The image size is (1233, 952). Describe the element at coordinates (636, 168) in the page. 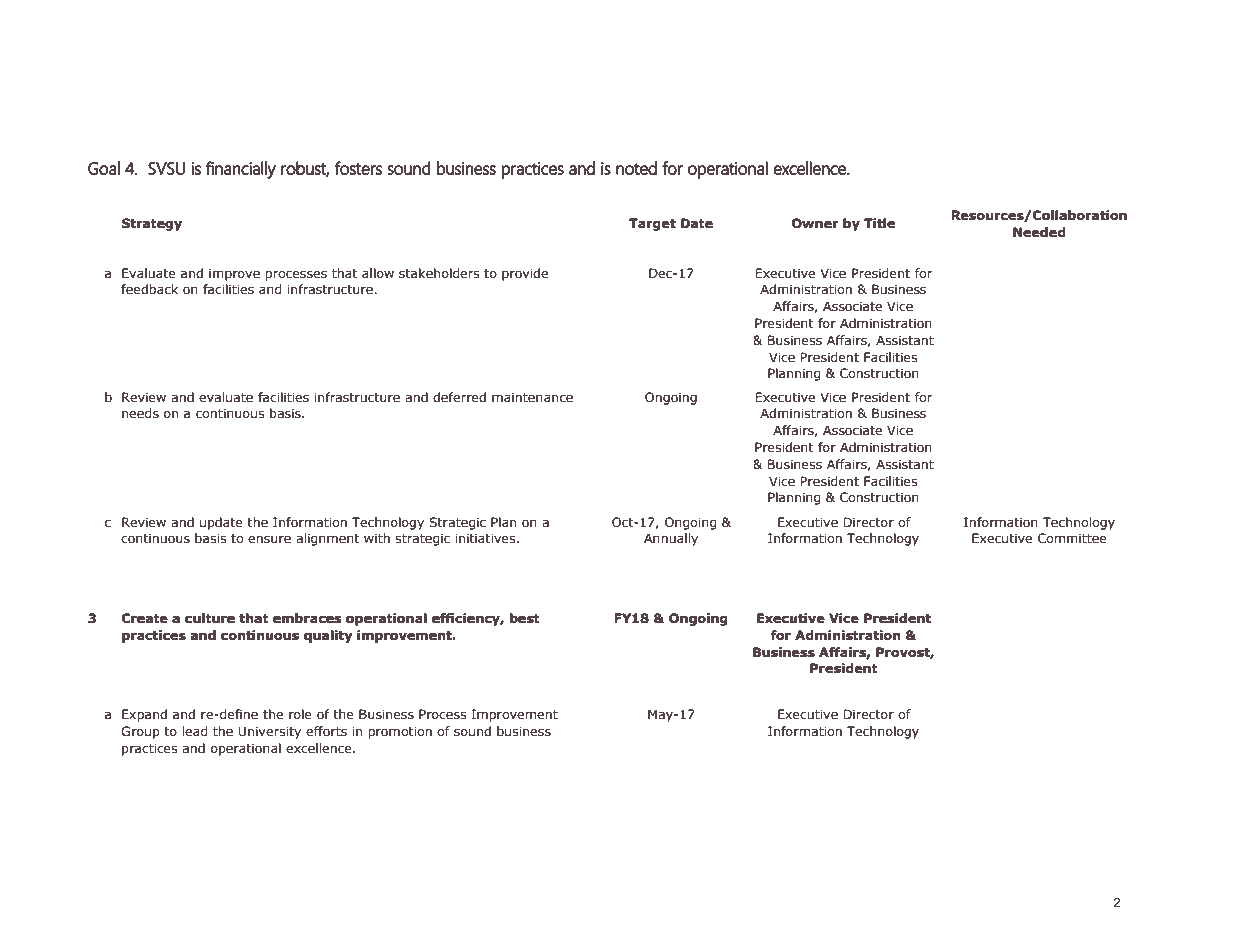

I see `noted` at that location.
